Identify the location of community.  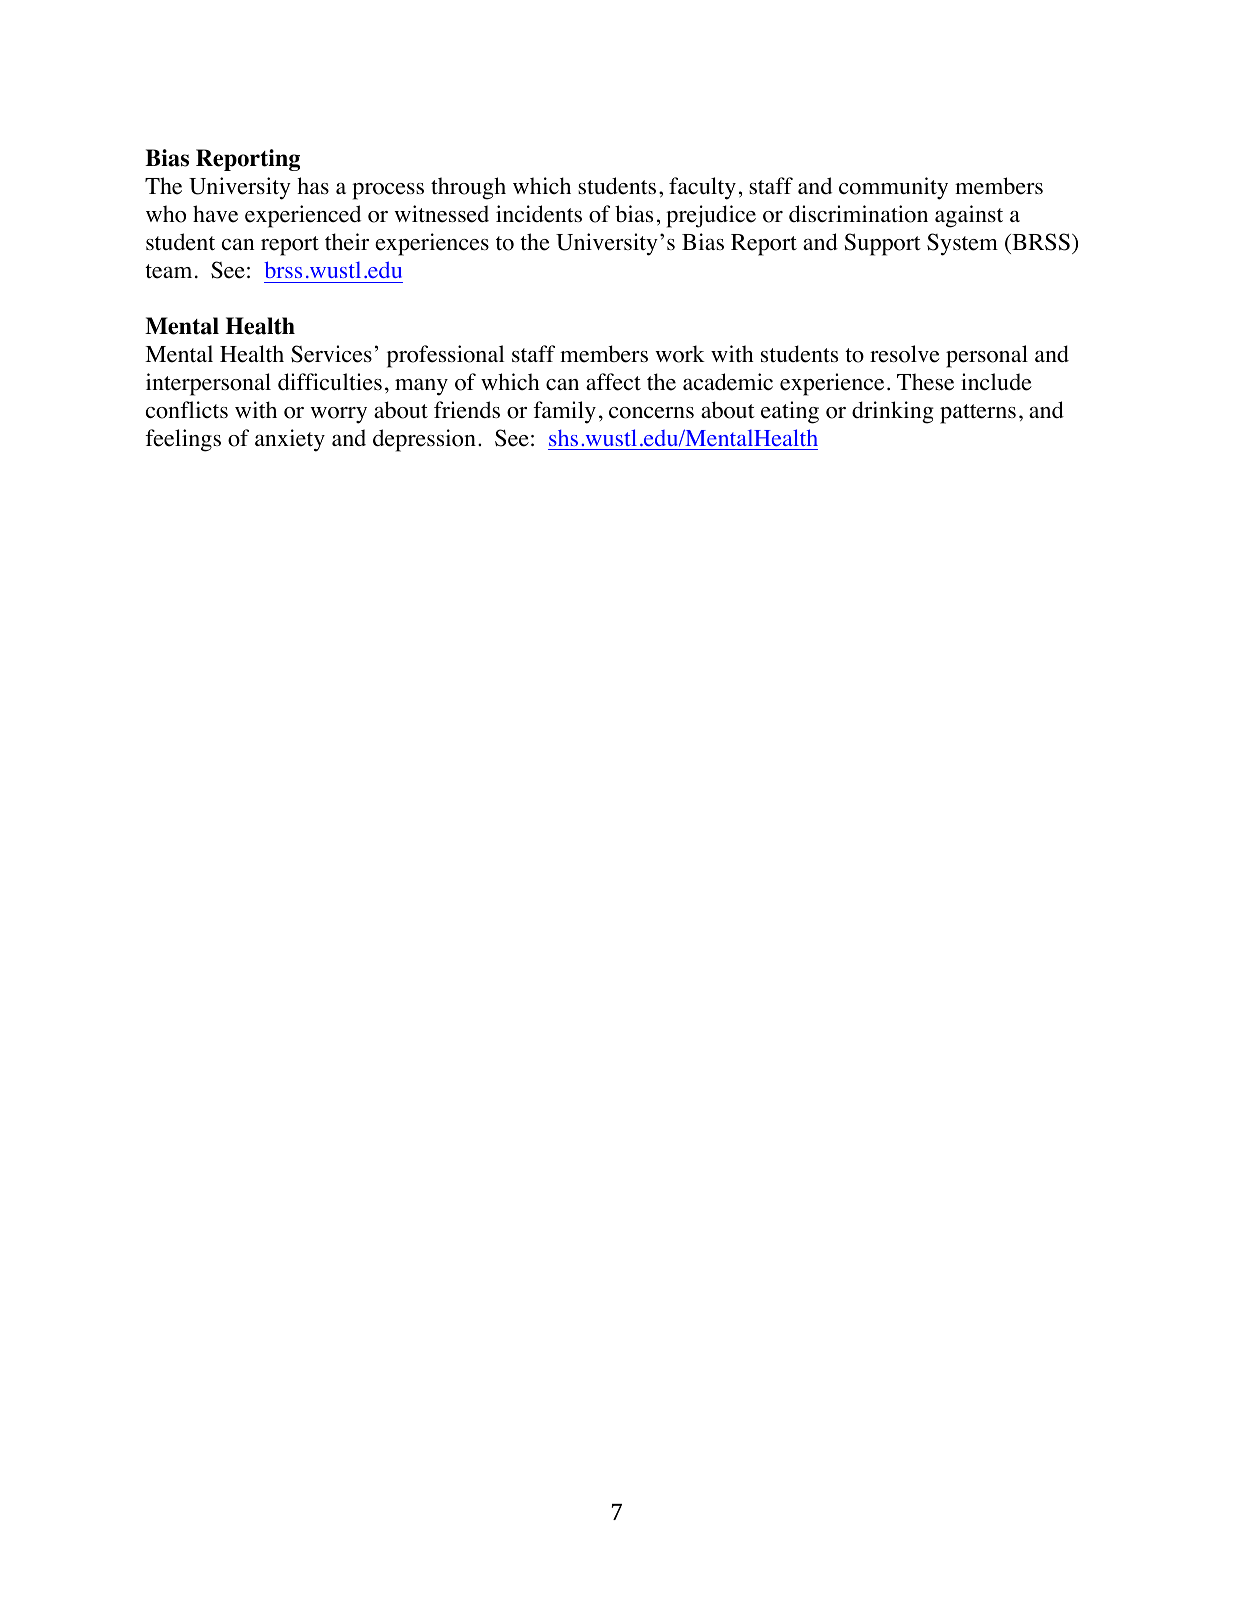
(893, 188).
